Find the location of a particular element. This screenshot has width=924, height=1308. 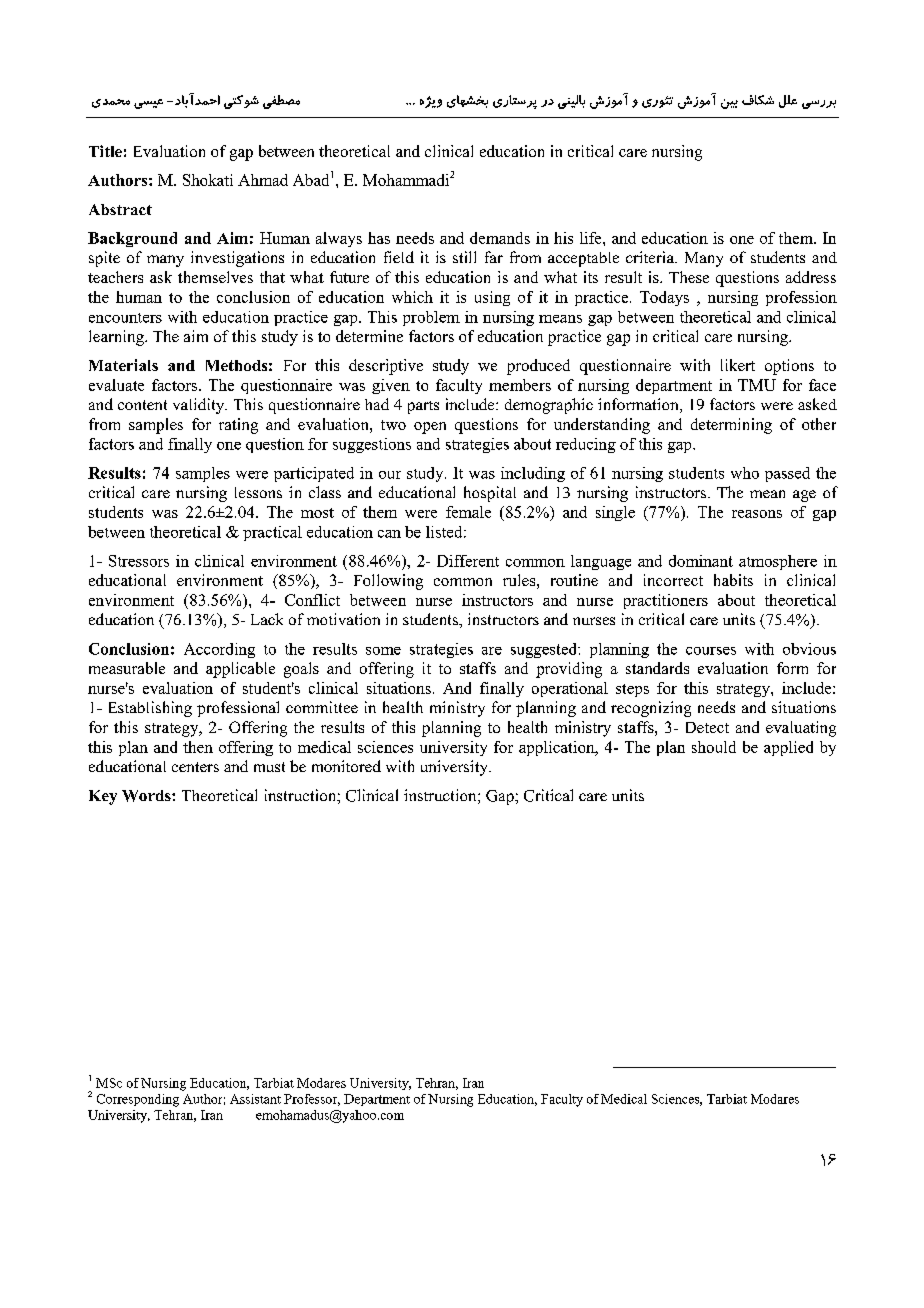

Ahmad is located at coordinates (263, 180).
